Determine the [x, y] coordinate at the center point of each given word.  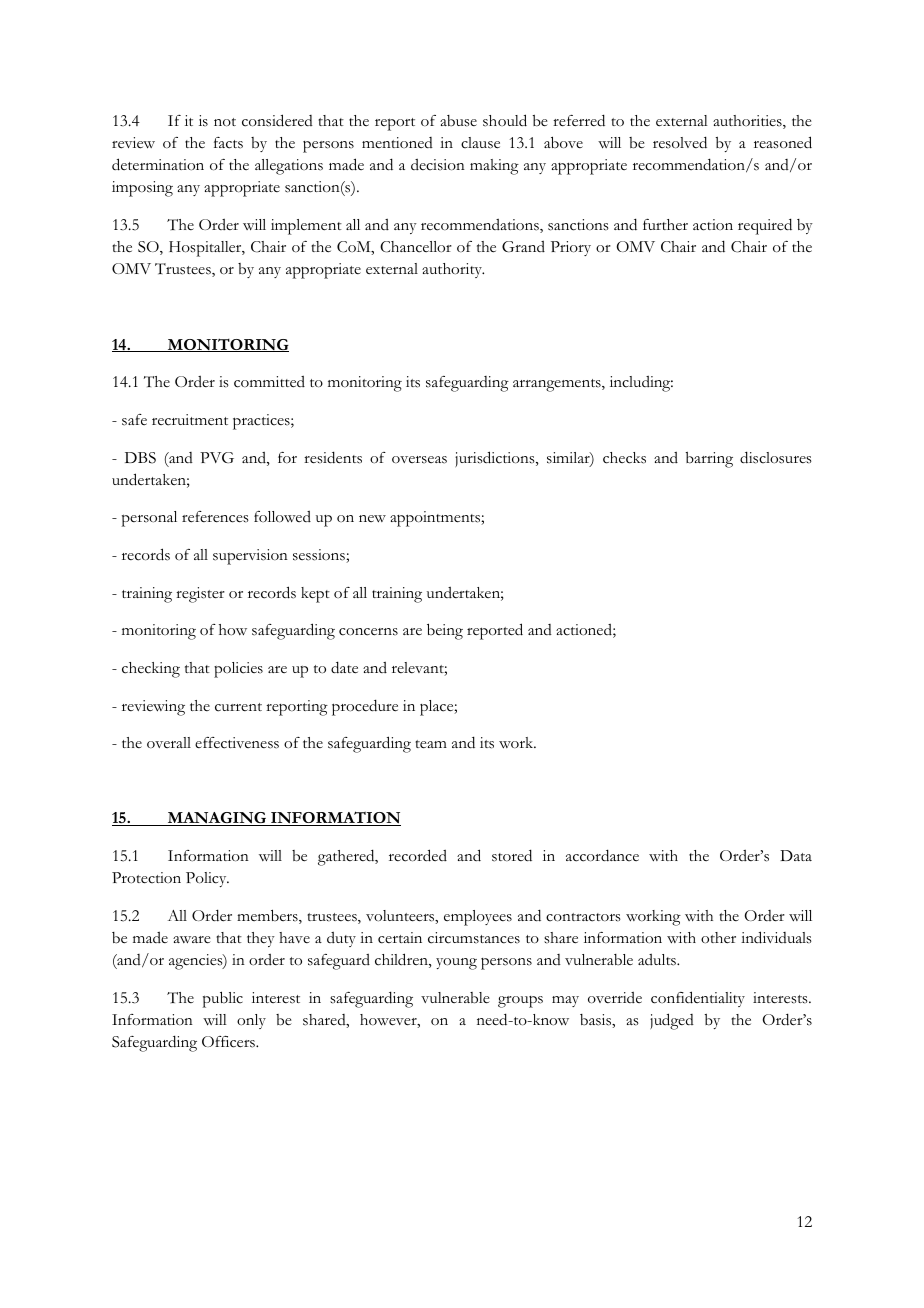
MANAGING [217, 819]
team [431, 744]
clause [480, 143]
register [200, 595]
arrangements [558, 385]
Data [796, 855]
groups [520, 1002]
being [445, 631]
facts [228, 143]
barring [709, 460]
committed [269, 382]
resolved [680, 142]
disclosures [776, 457]
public [223, 999]
